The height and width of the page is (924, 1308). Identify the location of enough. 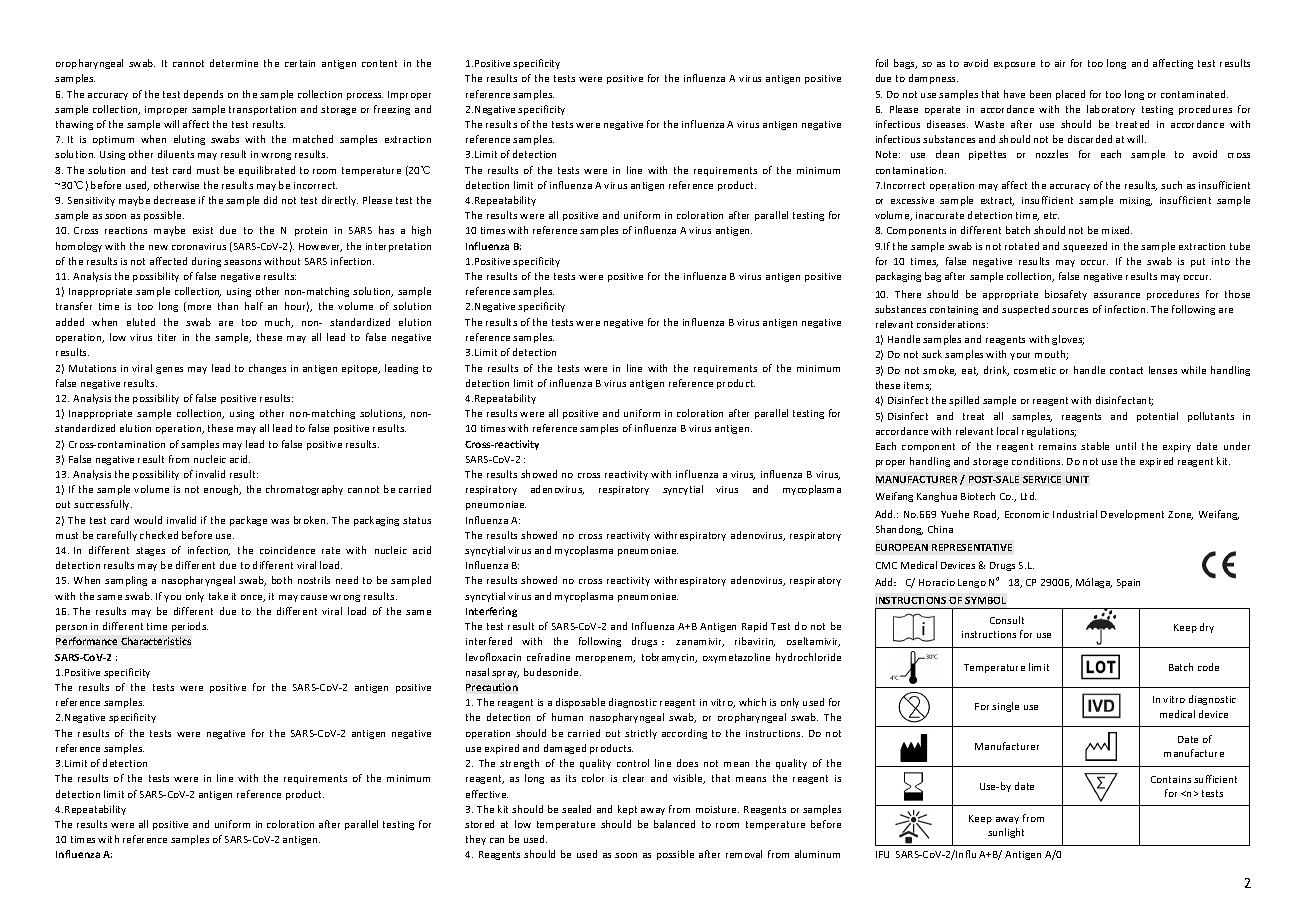
(222, 490).
